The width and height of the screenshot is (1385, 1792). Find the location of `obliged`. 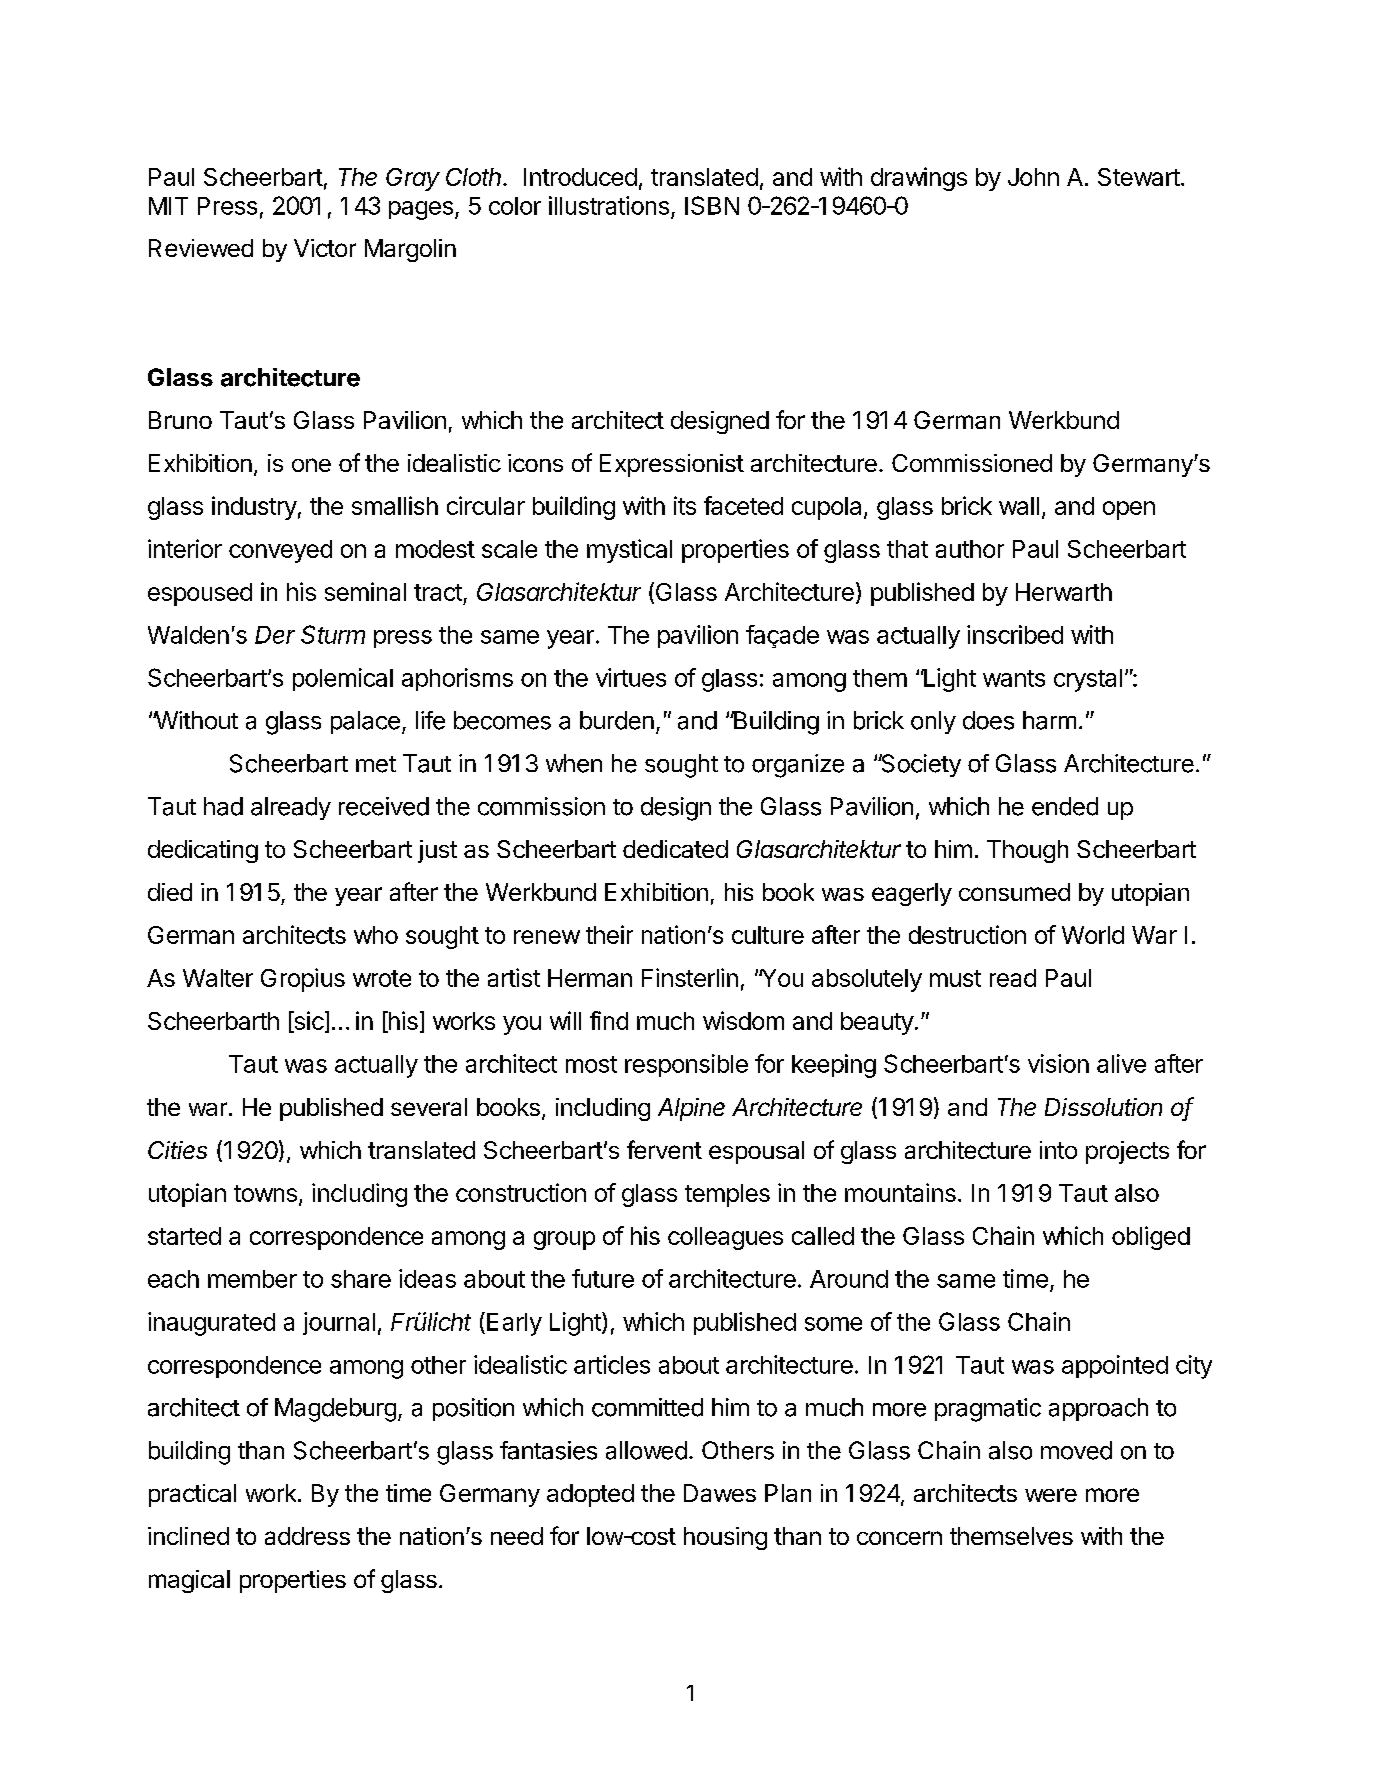

obliged is located at coordinates (1151, 1238).
